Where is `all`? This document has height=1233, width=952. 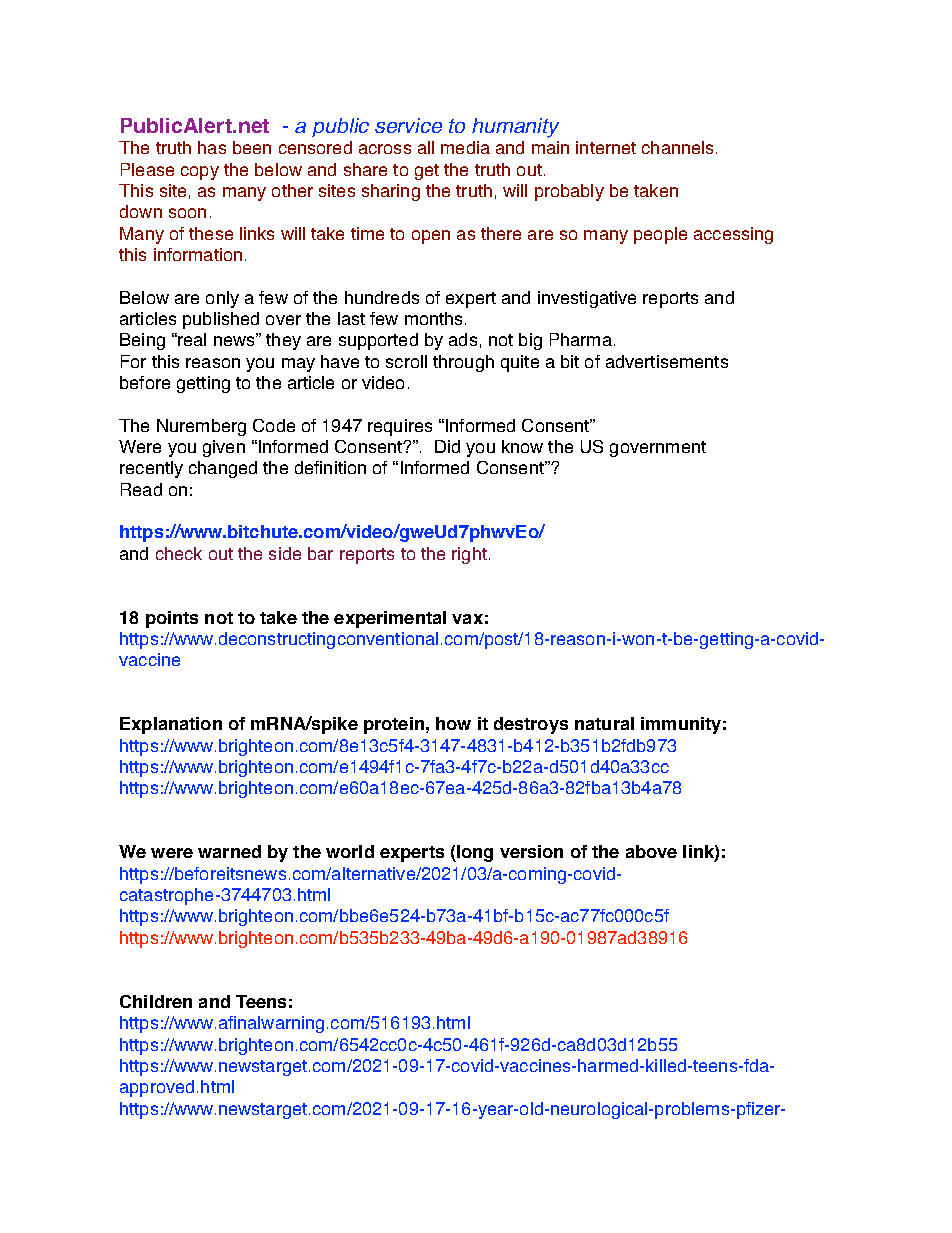
all is located at coordinates (426, 147).
